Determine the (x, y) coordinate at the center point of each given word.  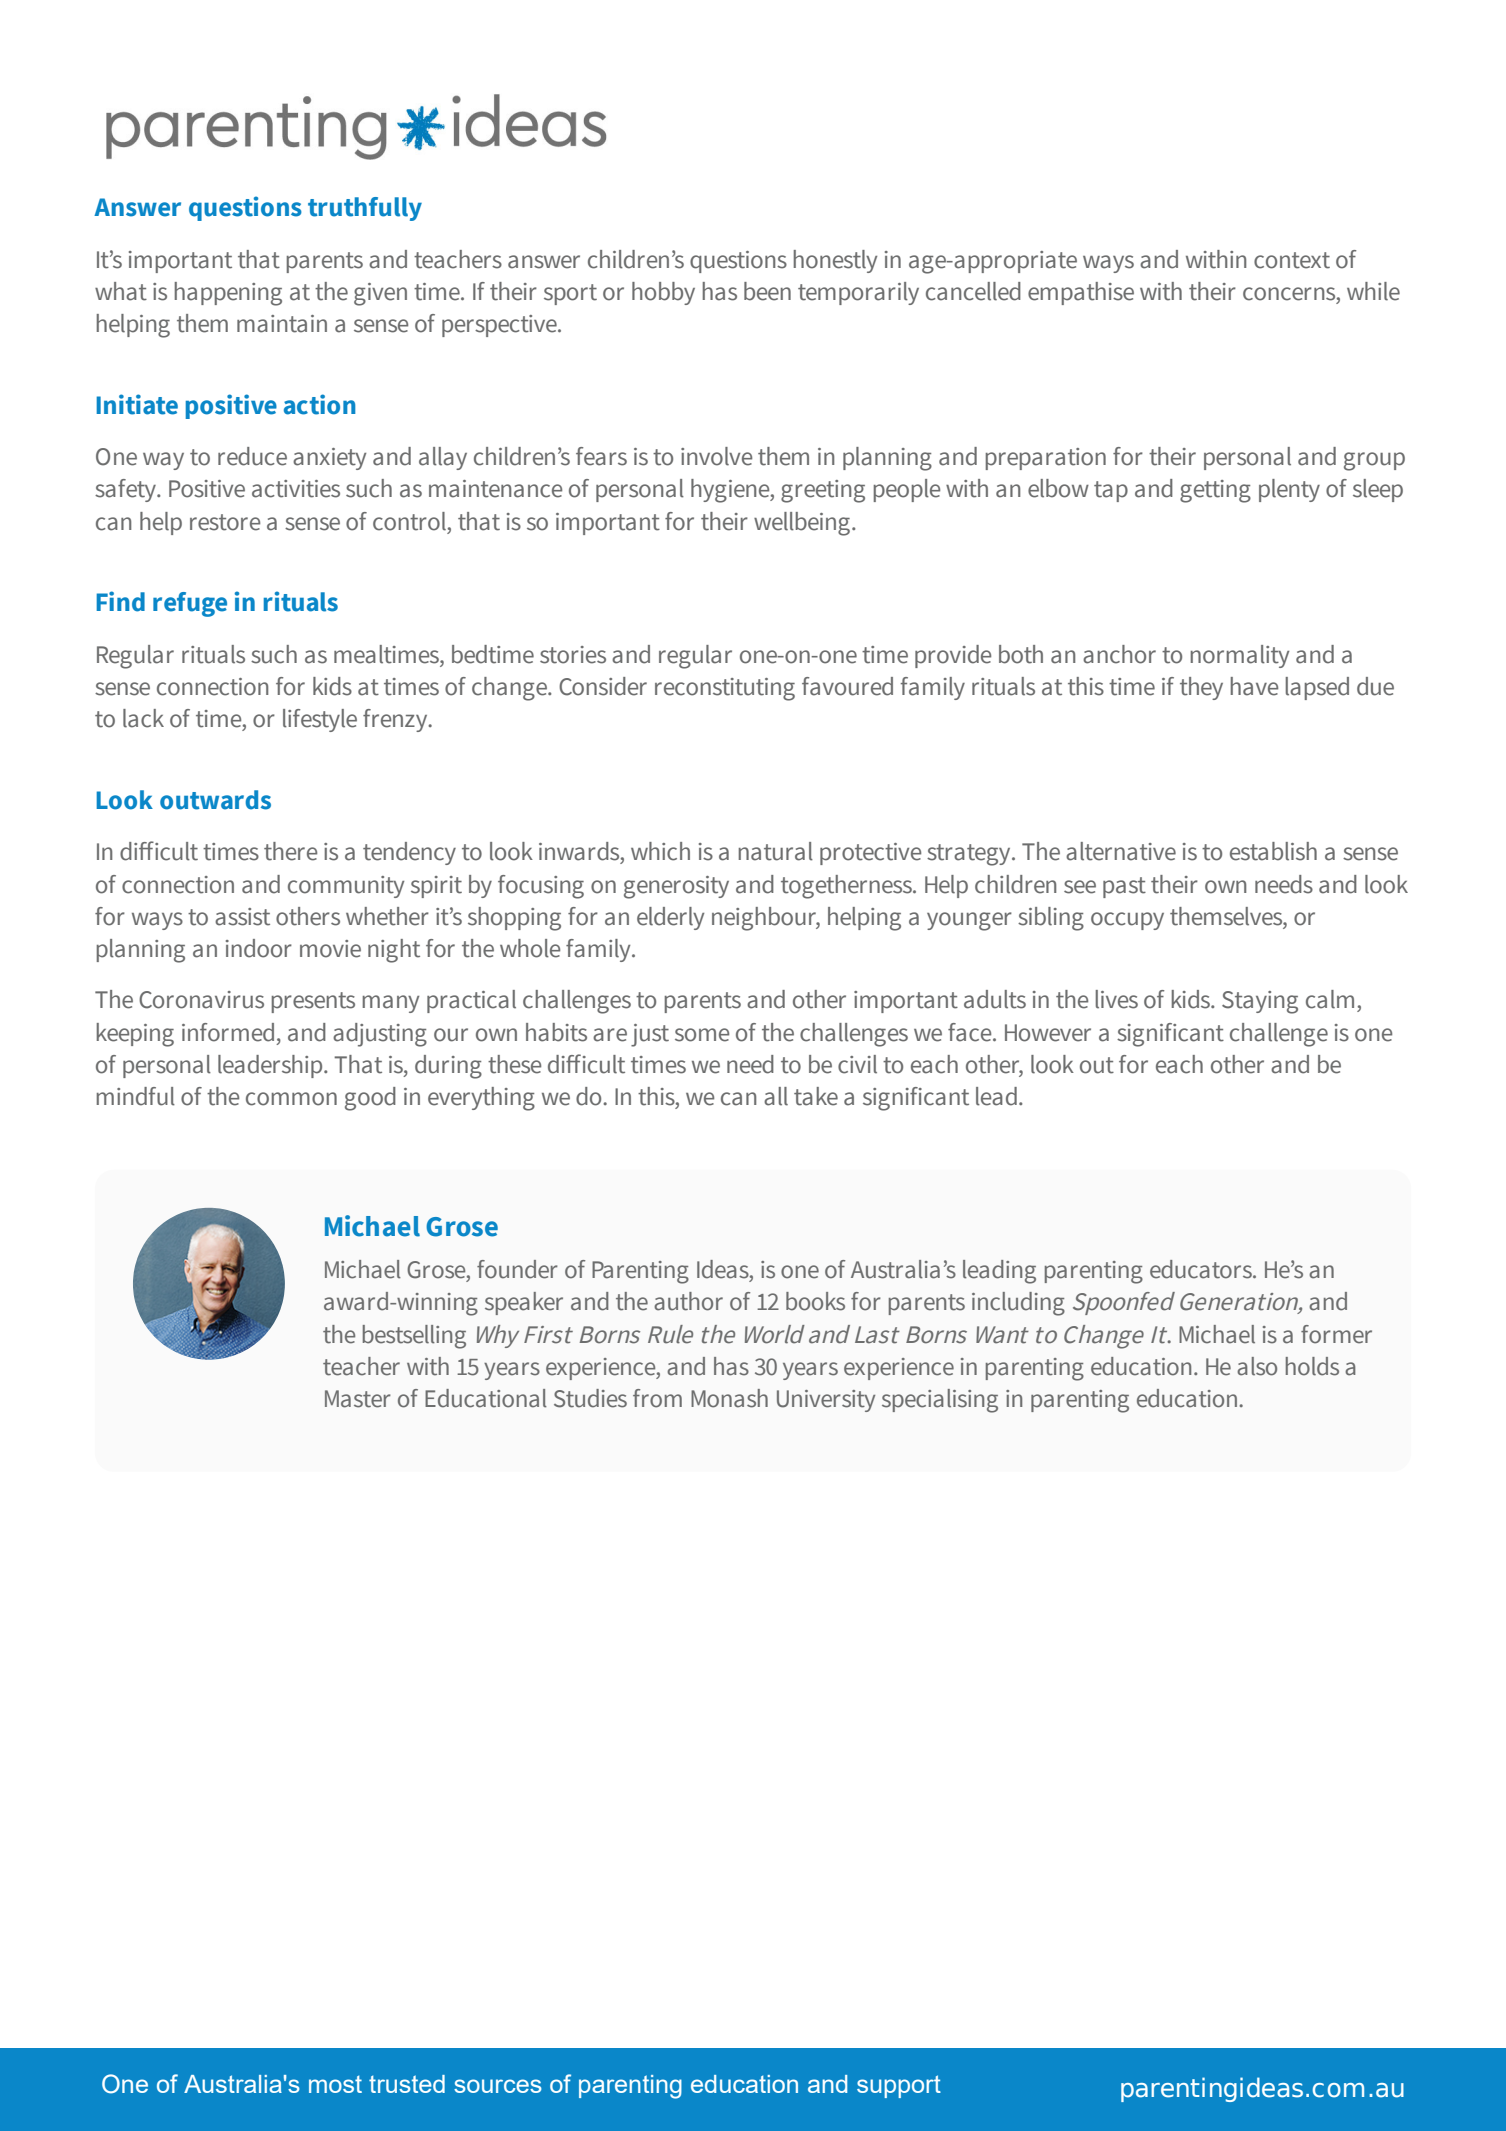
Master (358, 1399)
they (1201, 688)
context (1292, 260)
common (291, 1099)
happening (228, 294)
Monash (729, 1398)
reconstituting (725, 689)
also (1257, 1366)
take (816, 1096)
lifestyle (320, 720)
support (899, 2086)
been (767, 291)
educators (1202, 1269)
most (335, 2084)
